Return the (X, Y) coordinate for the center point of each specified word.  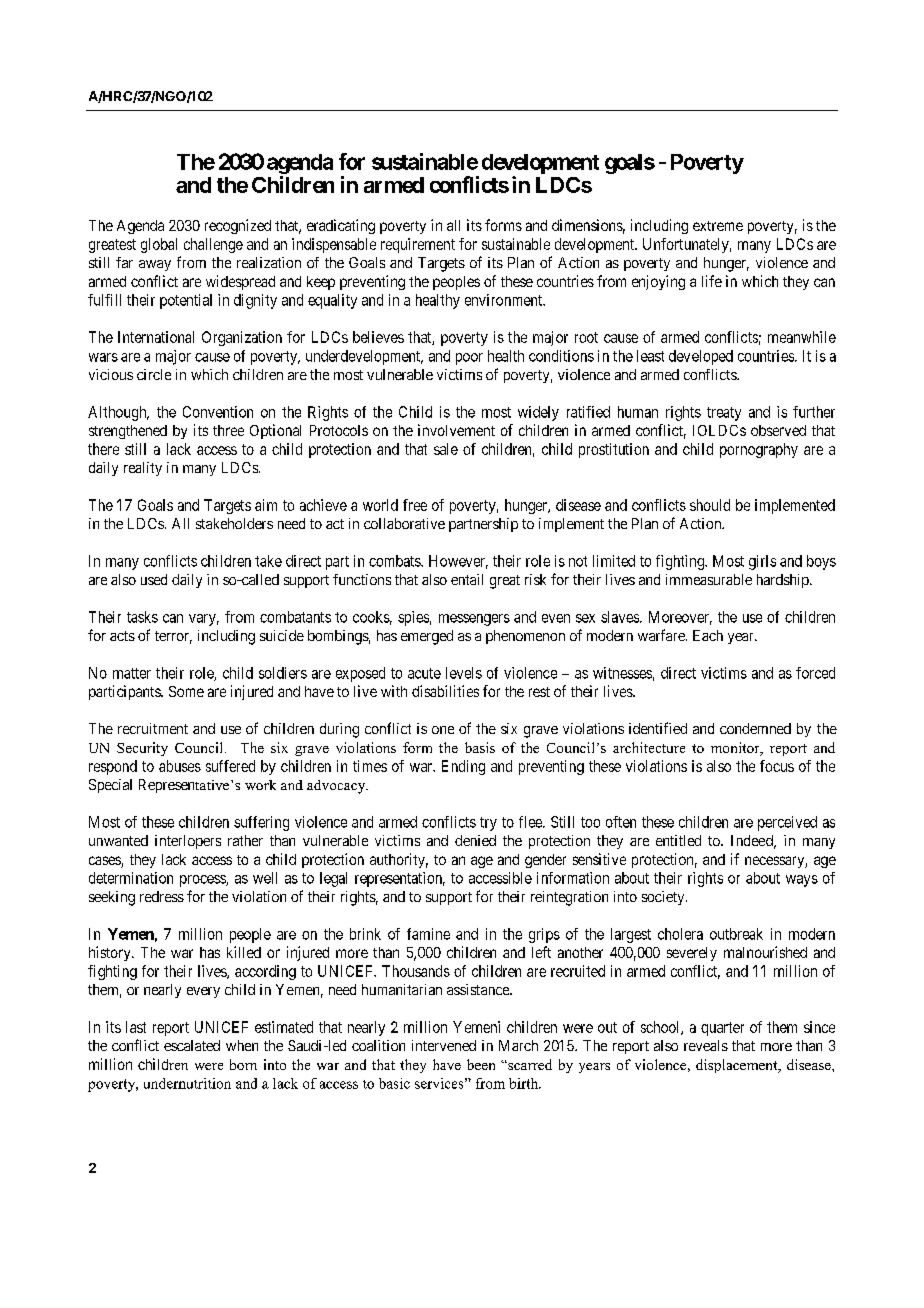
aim (266, 505)
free (415, 505)
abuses (180, 766)
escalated (192, 1045)
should (710, 505)
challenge (213, 245)
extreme (718, 226)
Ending (463, 767)
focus (777, 766)
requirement (418, 245)
